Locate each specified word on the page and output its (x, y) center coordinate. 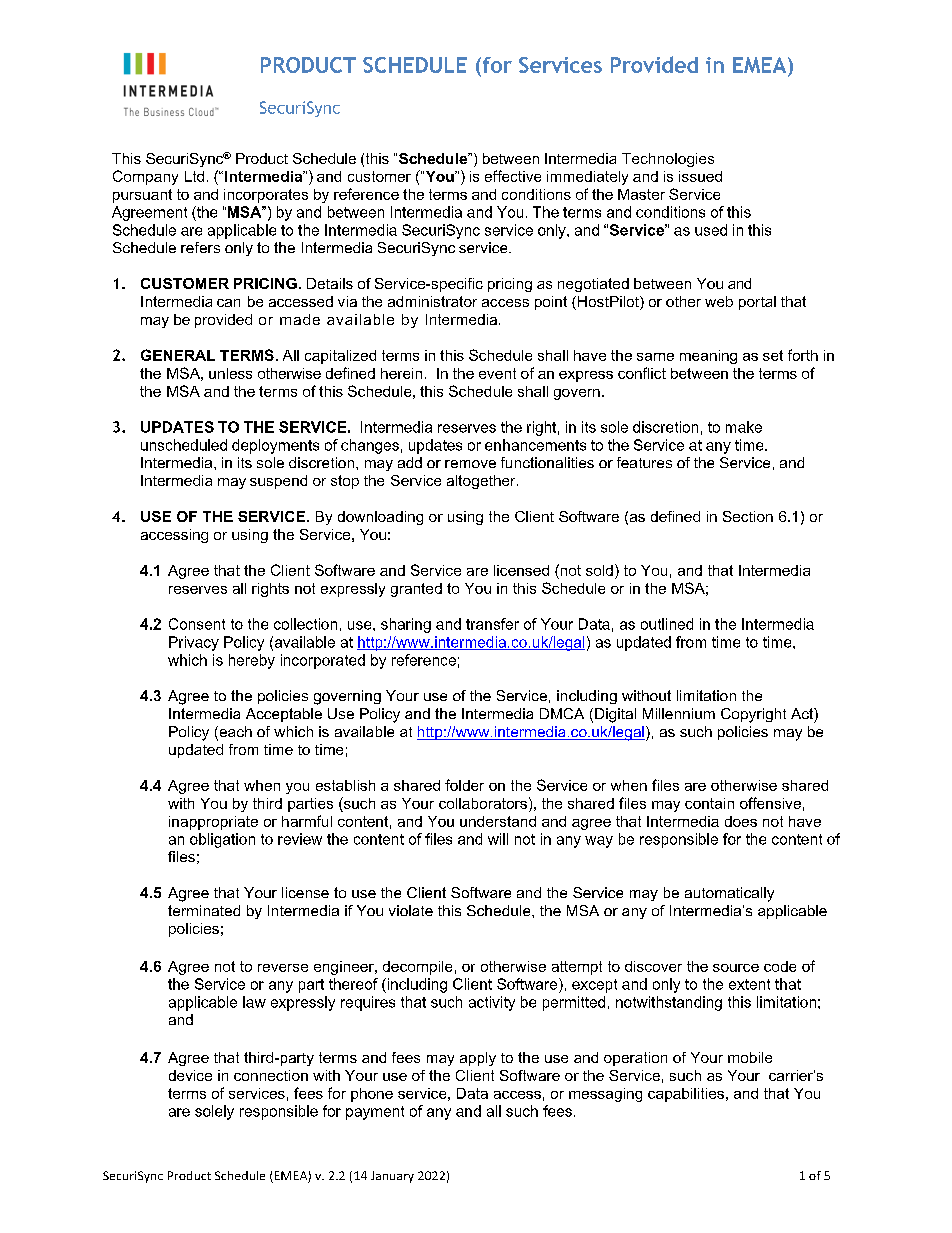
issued (700, 176)
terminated (204, 910)
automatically (729, 894)
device (190, 1075)
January (392, 1177)
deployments (275, 446)
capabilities (686, 1095)
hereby (252, 661)
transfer (492, 624)
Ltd (194, 176)
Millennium (679, 713)
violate (411, 910)
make (744, 427)
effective (513, 176)
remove (470, 464)
